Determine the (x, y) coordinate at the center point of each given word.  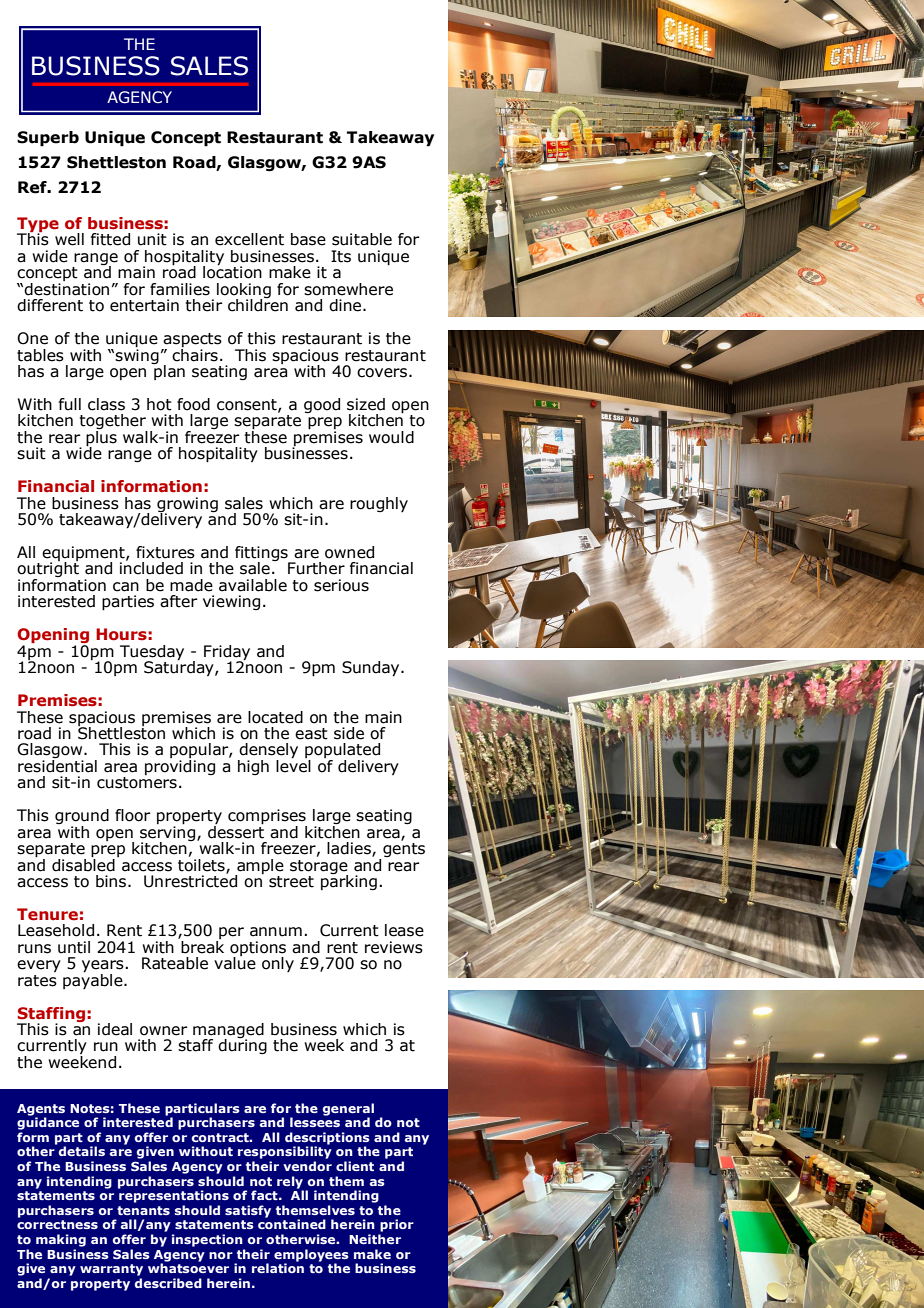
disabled (83, 864)
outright (48, 570)
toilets (202, 864)
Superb (48, 139)
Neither (375, 1239)
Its (341, 256)
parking (349, 881)
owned (349, 552)
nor (221, 1255)
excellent (249, 239)
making (61, 1240)
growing (187, 505)
